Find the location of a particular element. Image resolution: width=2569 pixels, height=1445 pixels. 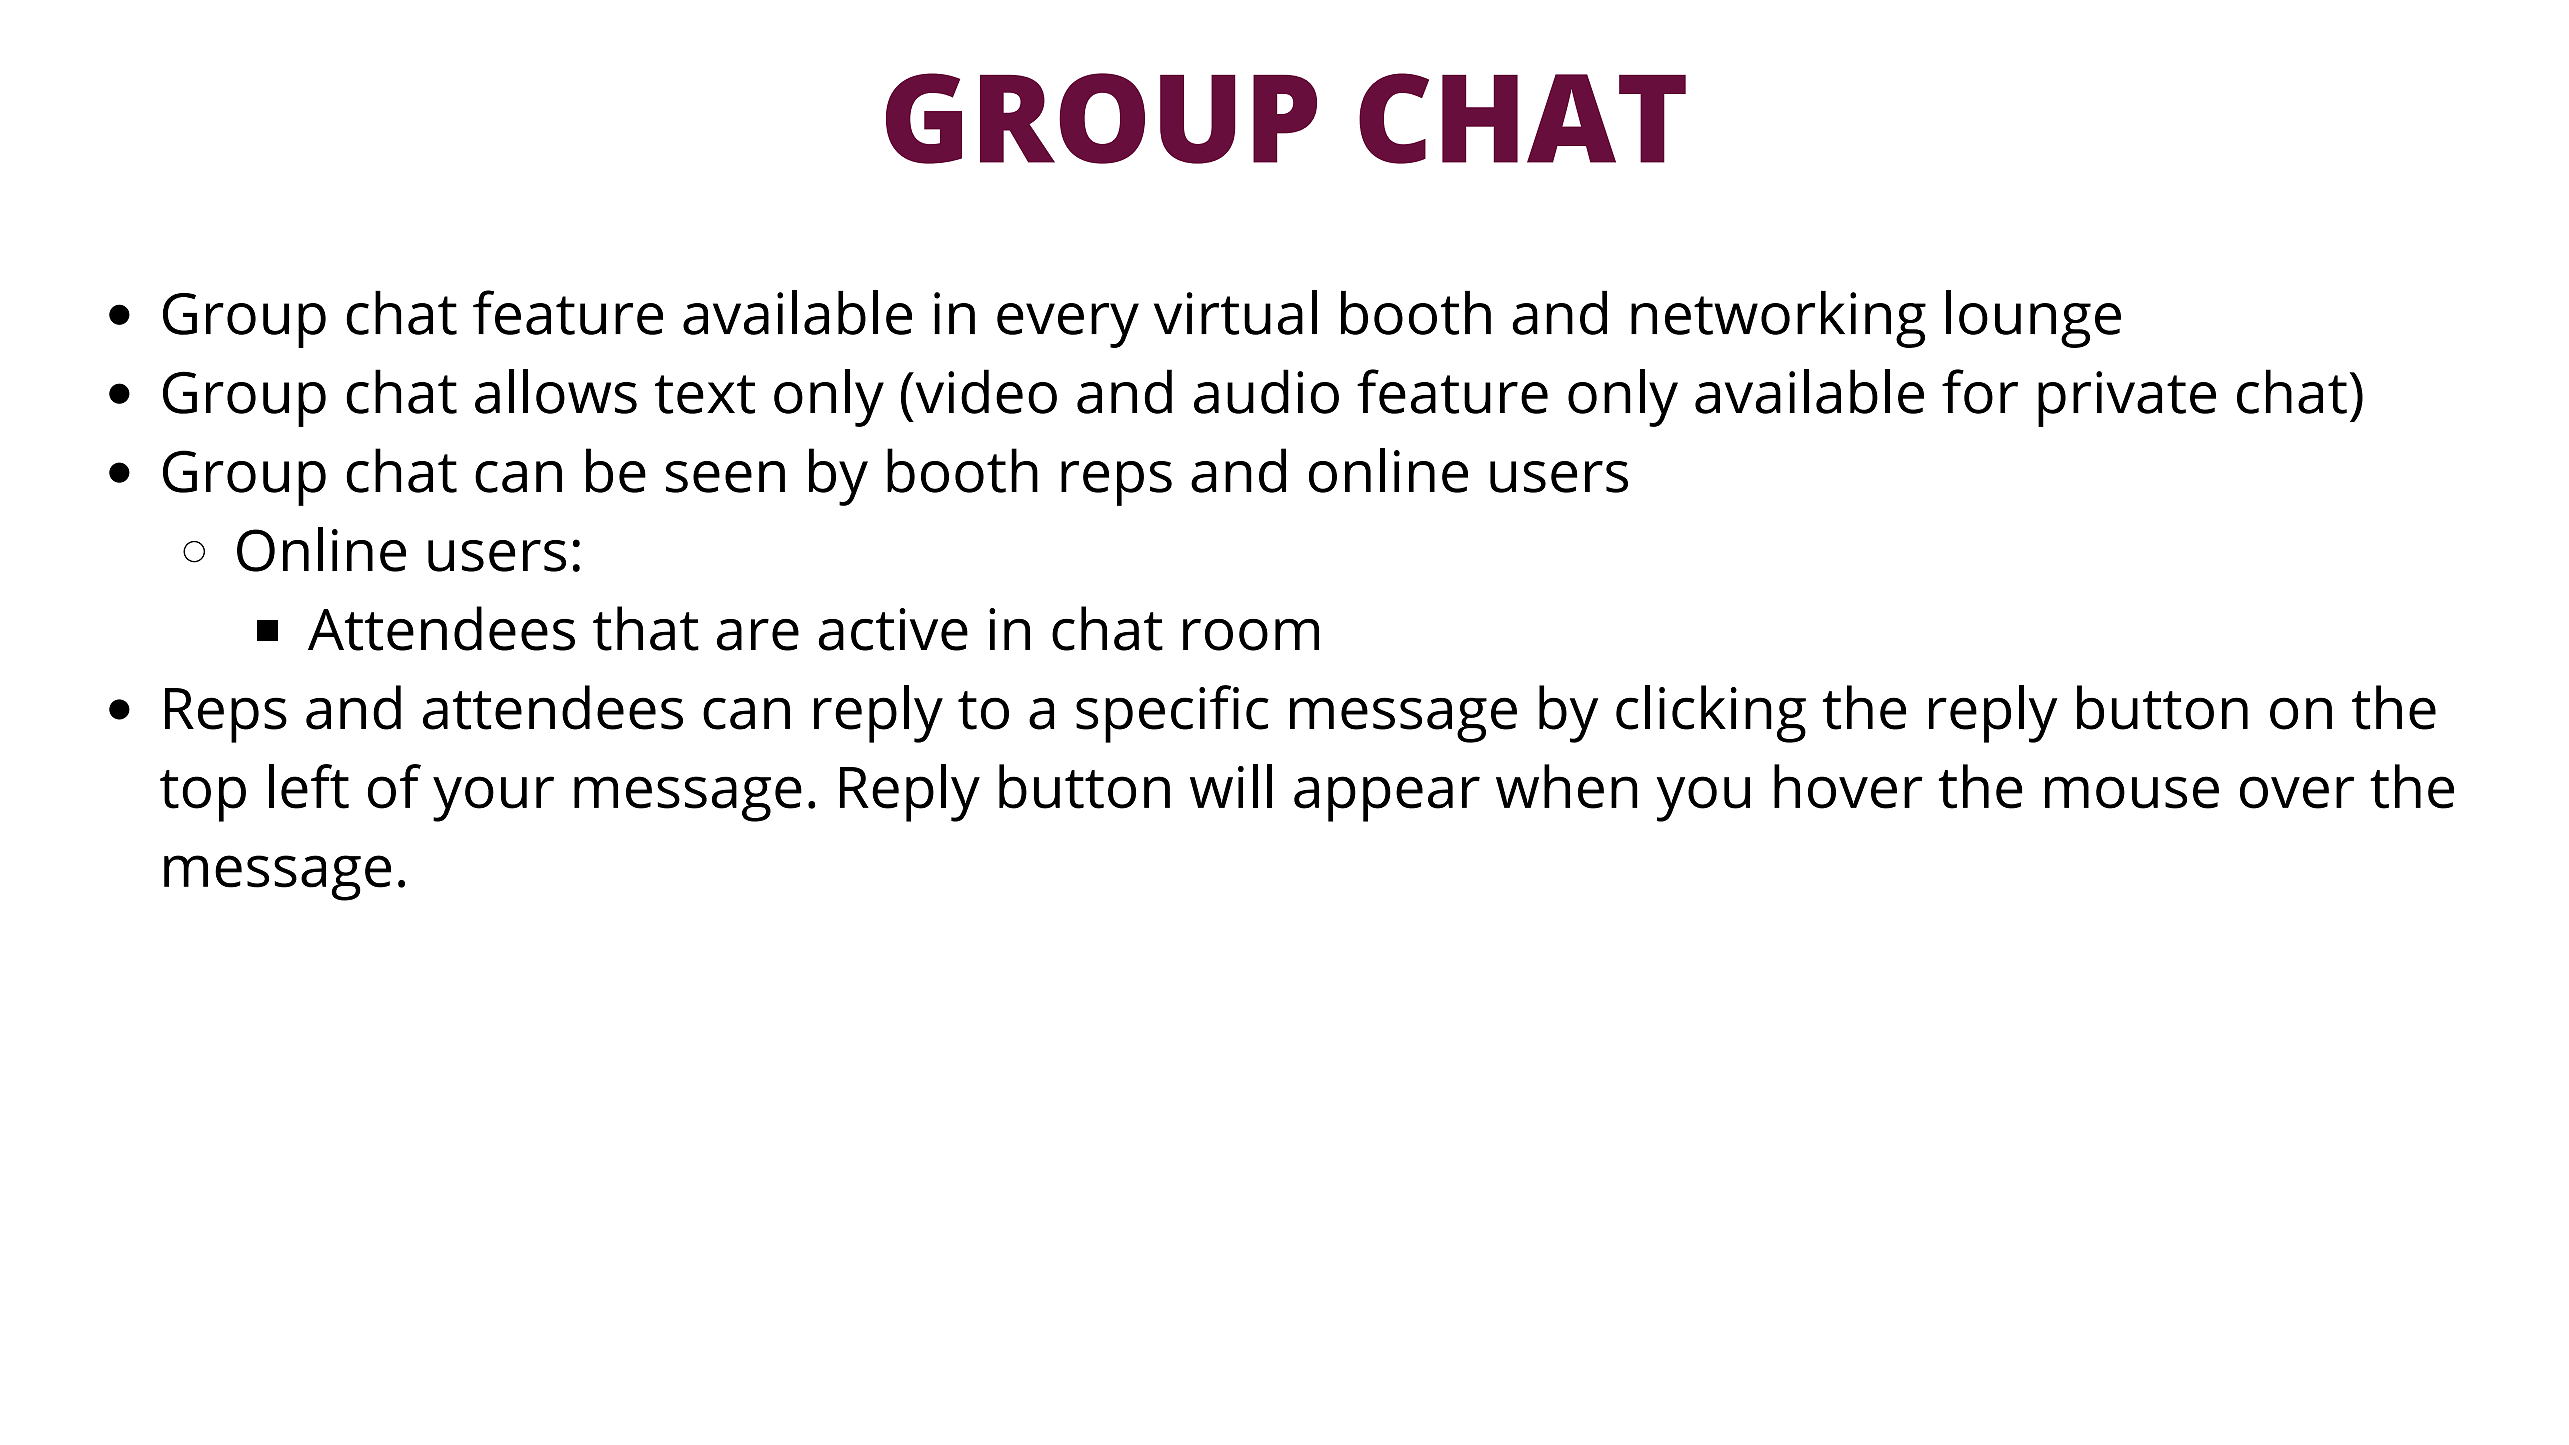

will is located at coordinates (1231, 786).
